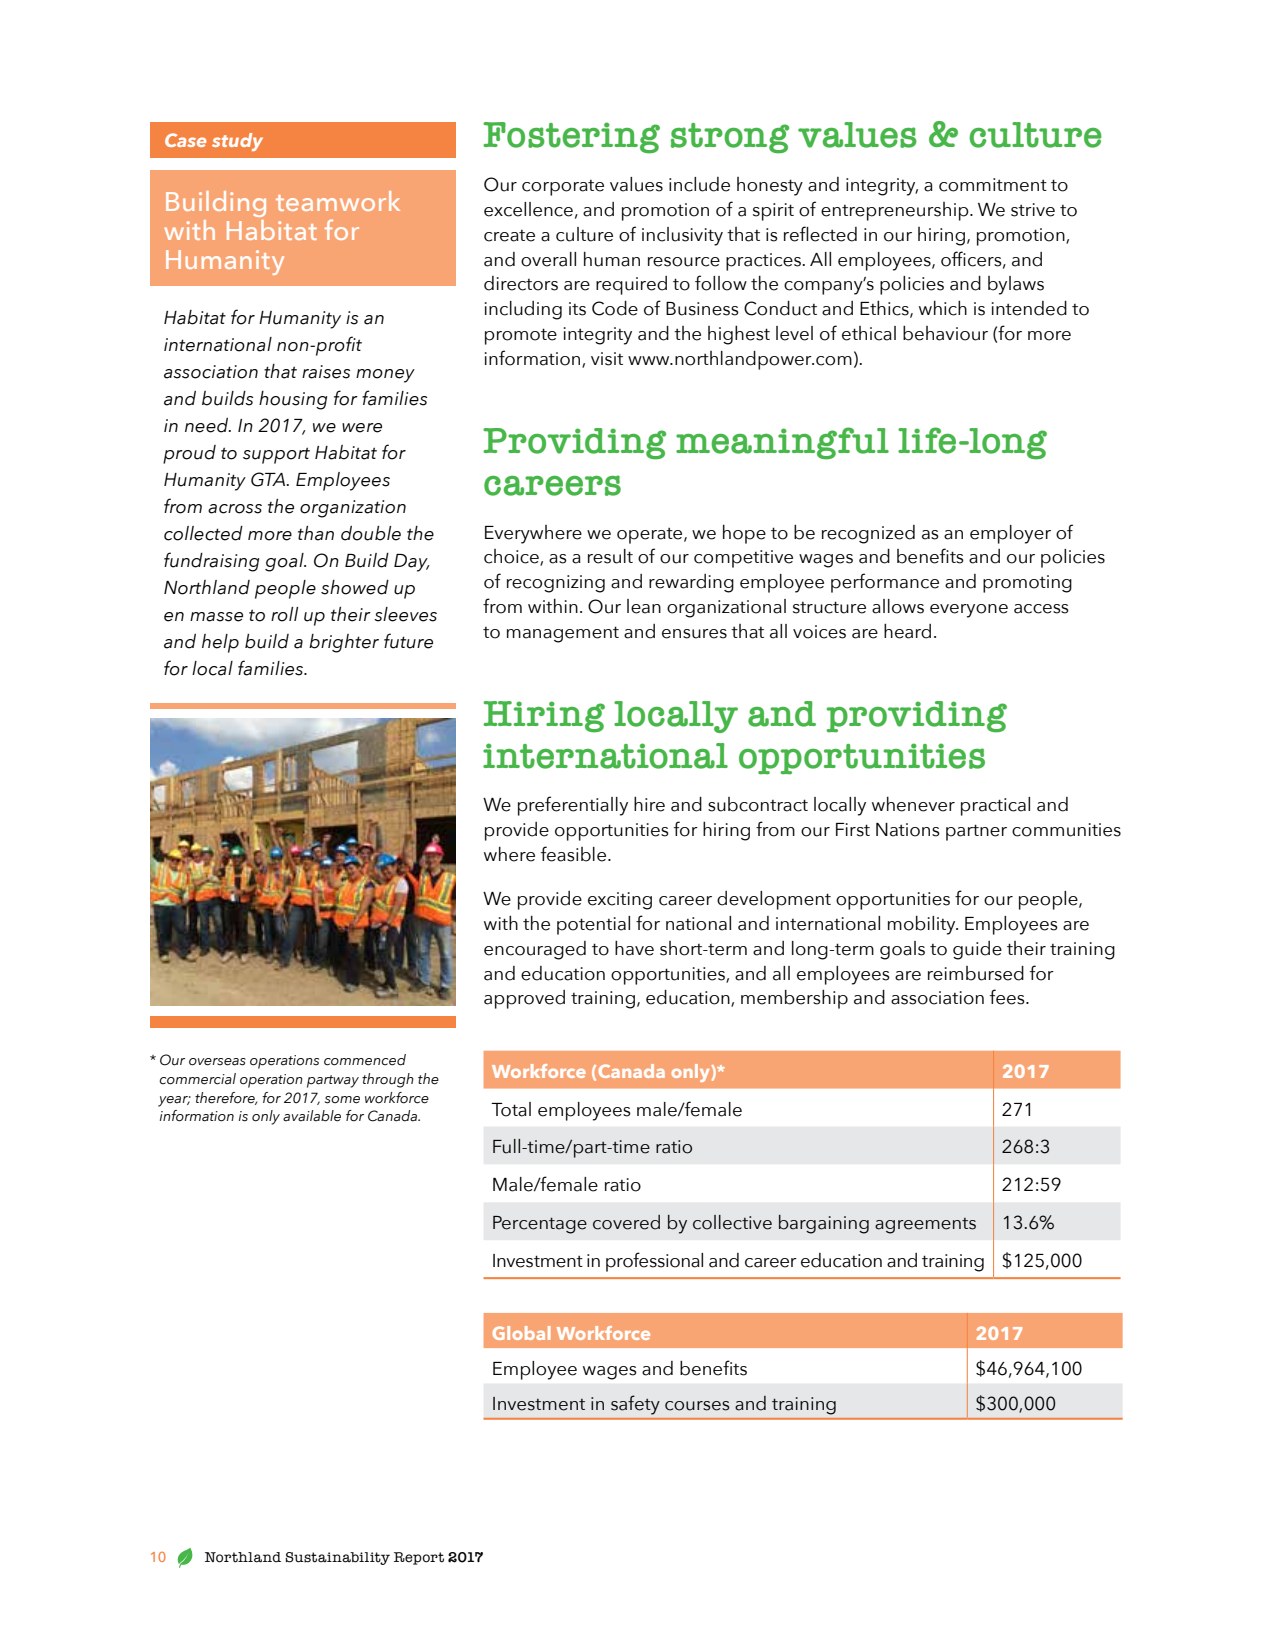 The width and height of the document is (1270, 1644). I want to click on Nations, so click(908, 830).
